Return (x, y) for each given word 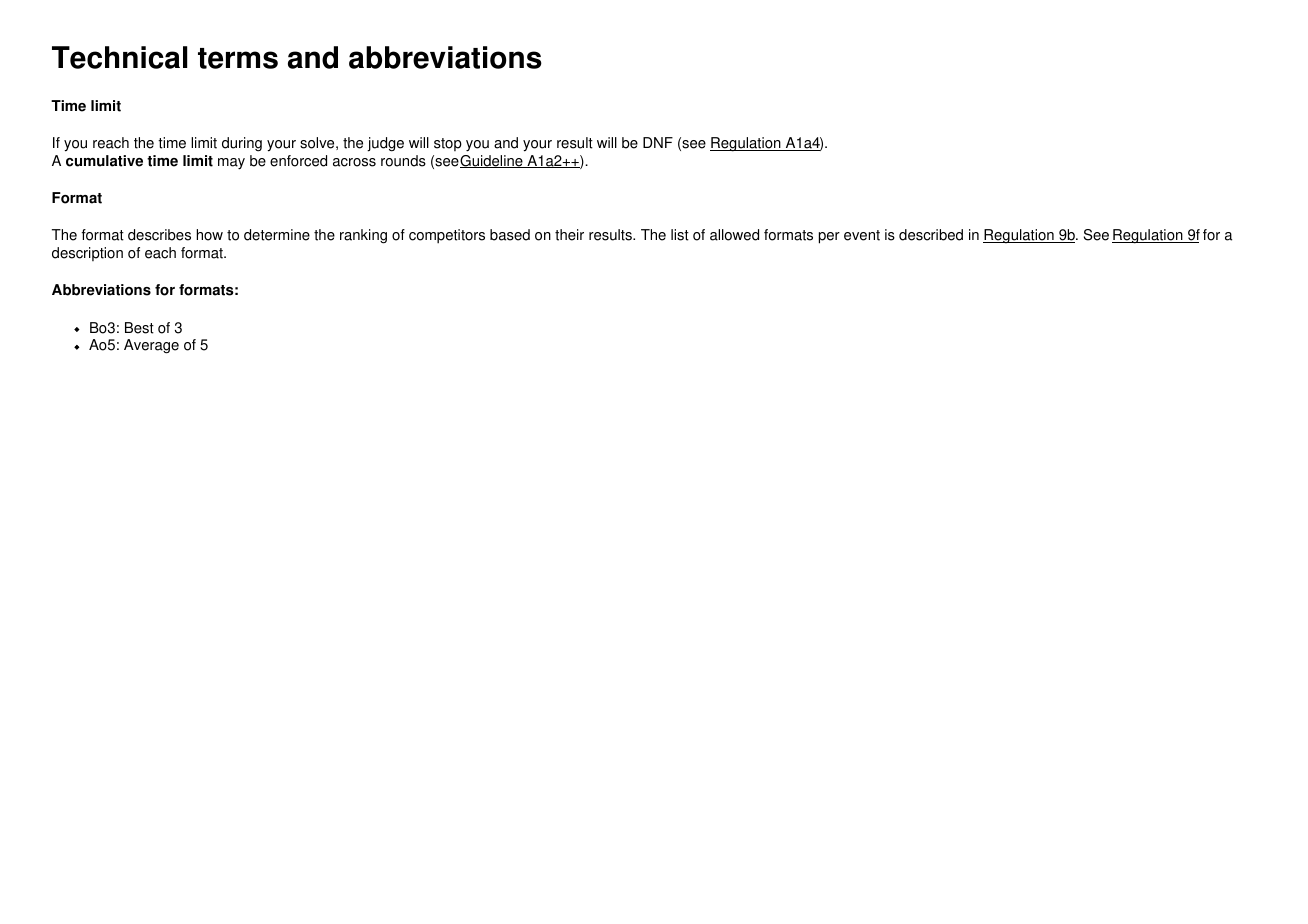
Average (151, 346)
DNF (658, 142)
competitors (447, 236)
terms (238, 58)
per (829, 238)
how (209, 235)
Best (139, 328)
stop (448, 144)
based (510, 235)
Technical (119, 57)
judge (385, 144)
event (862, 235)
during (242, 144)
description (87, 254)
